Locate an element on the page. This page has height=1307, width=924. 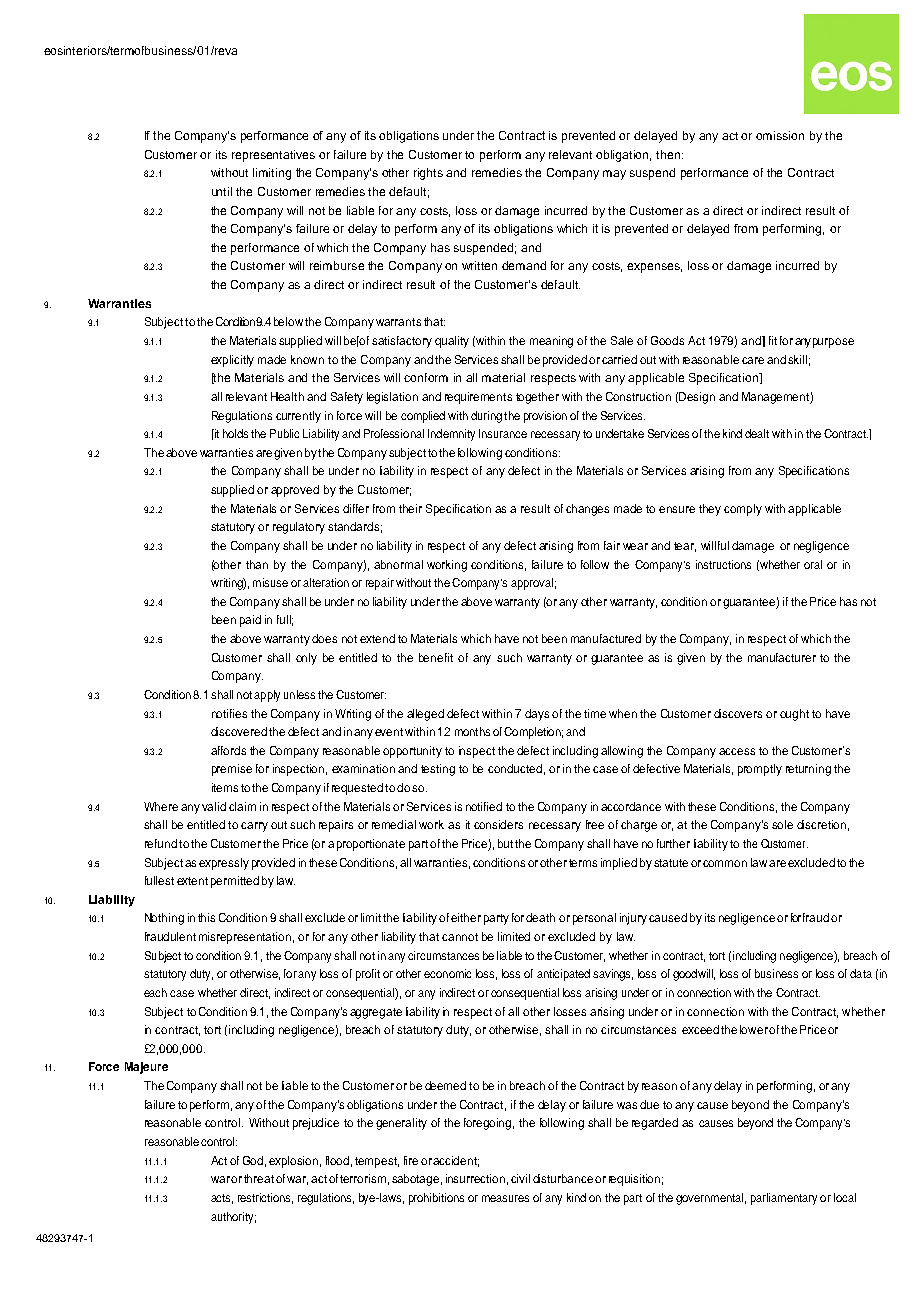
explicitly is located at coordinates (232, 361).
